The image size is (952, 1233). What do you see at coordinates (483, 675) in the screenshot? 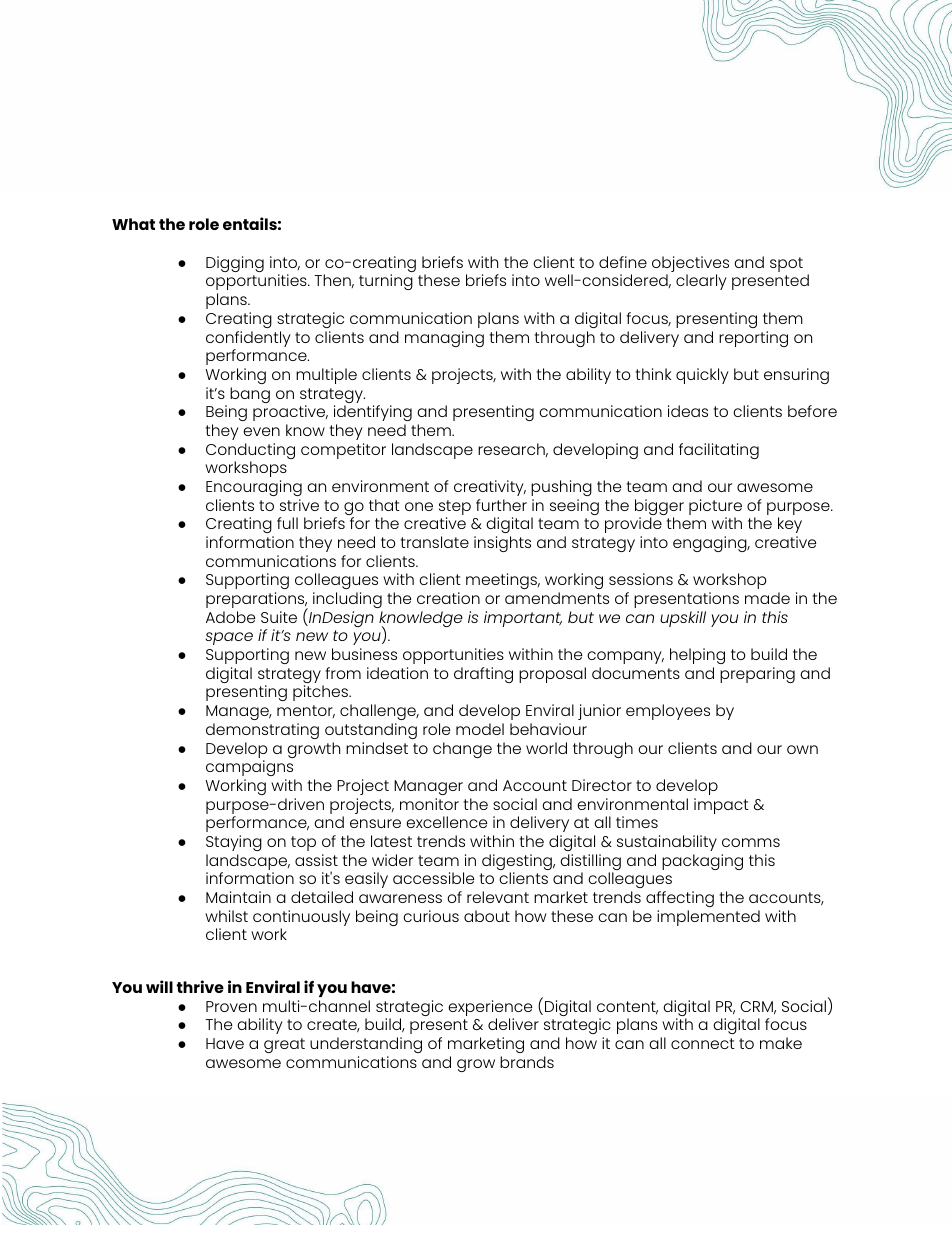
I see `drafting` at bounding box center [483, 675].
